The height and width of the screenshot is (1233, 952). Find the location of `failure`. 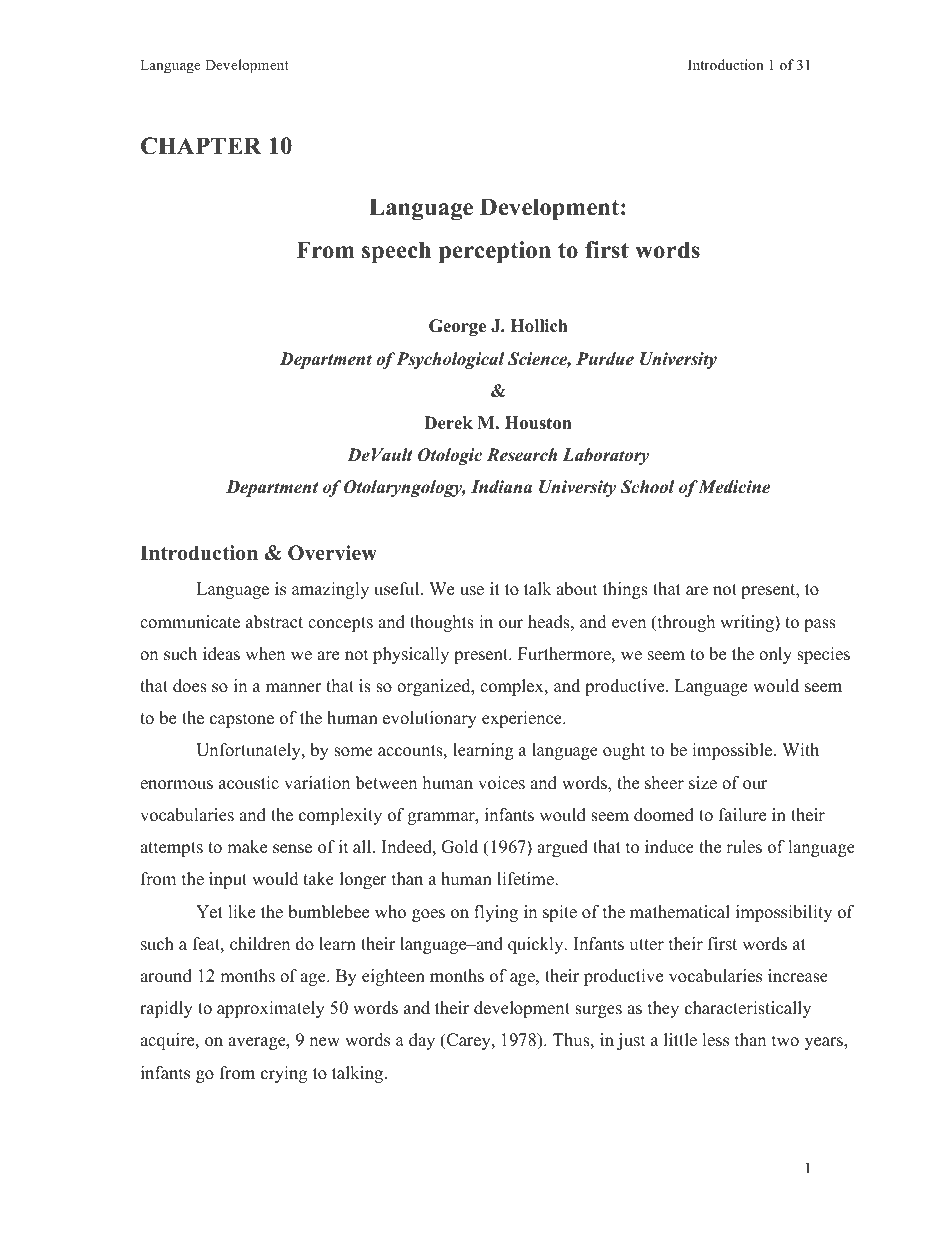

failure is located at coordinates (742, 815).
